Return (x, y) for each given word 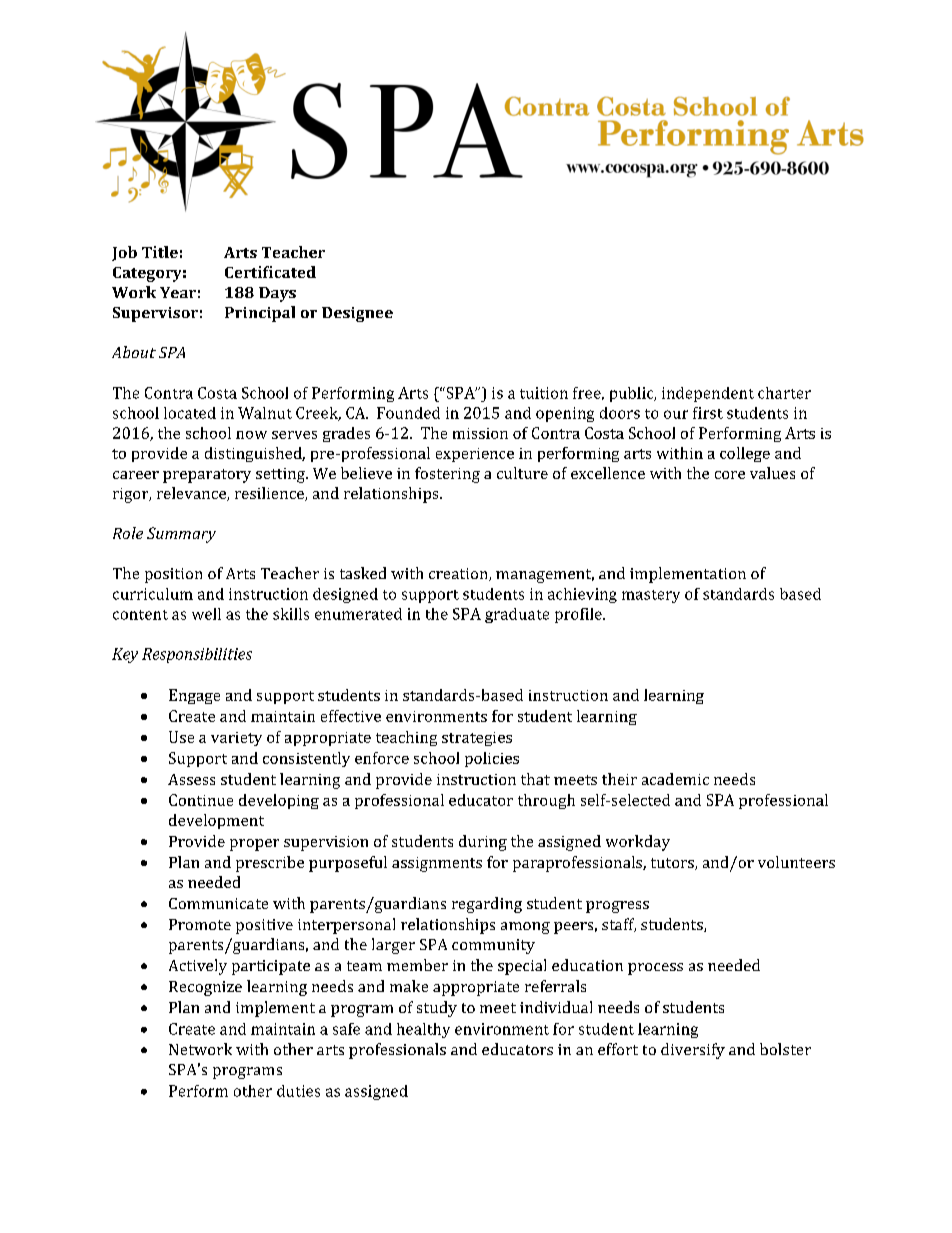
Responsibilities (197, 655)
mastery (651, 596)
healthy (423, 1030)
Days (277, 294)
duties (298, 1091)
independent (708, 394)
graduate (517, 615)
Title (160, 252)
